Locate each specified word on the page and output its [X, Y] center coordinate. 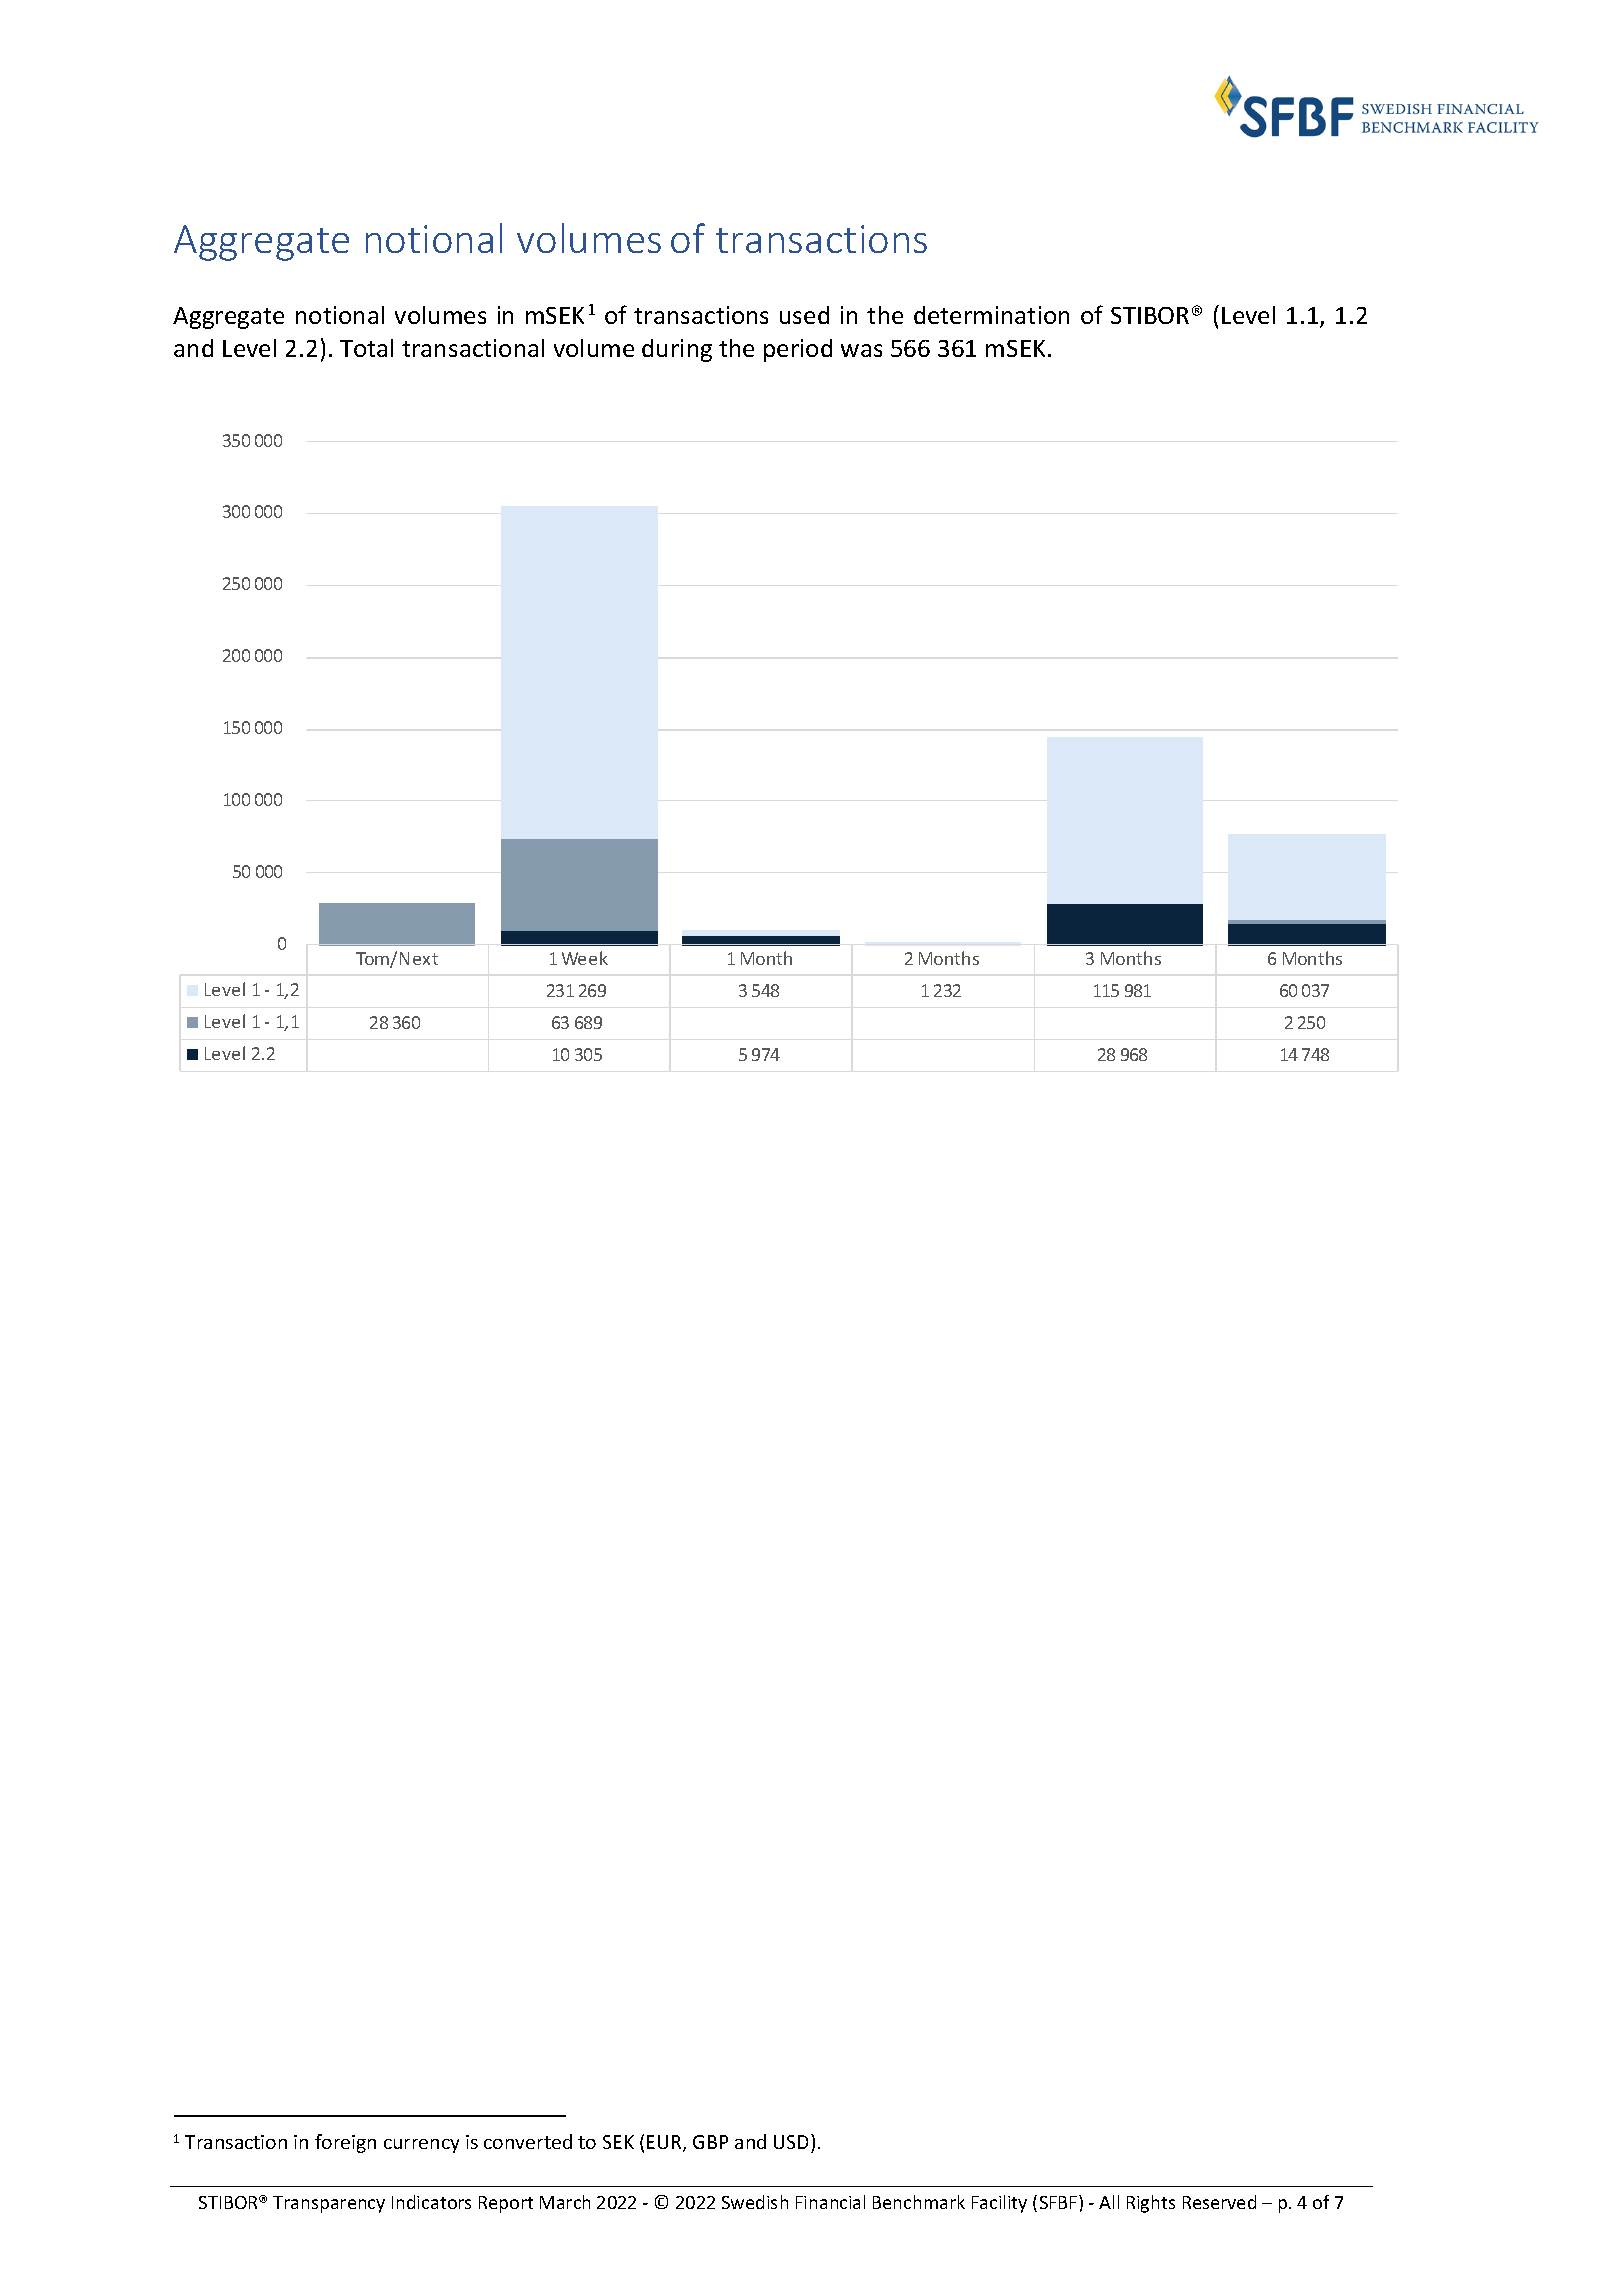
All [1109, 2202]
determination [991, 315]
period [798, 350]
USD [793, 2143]
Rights [1151, 2204]
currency [421, 2146]
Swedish [755, 2202]
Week [585, 958]
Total [366, 348]
